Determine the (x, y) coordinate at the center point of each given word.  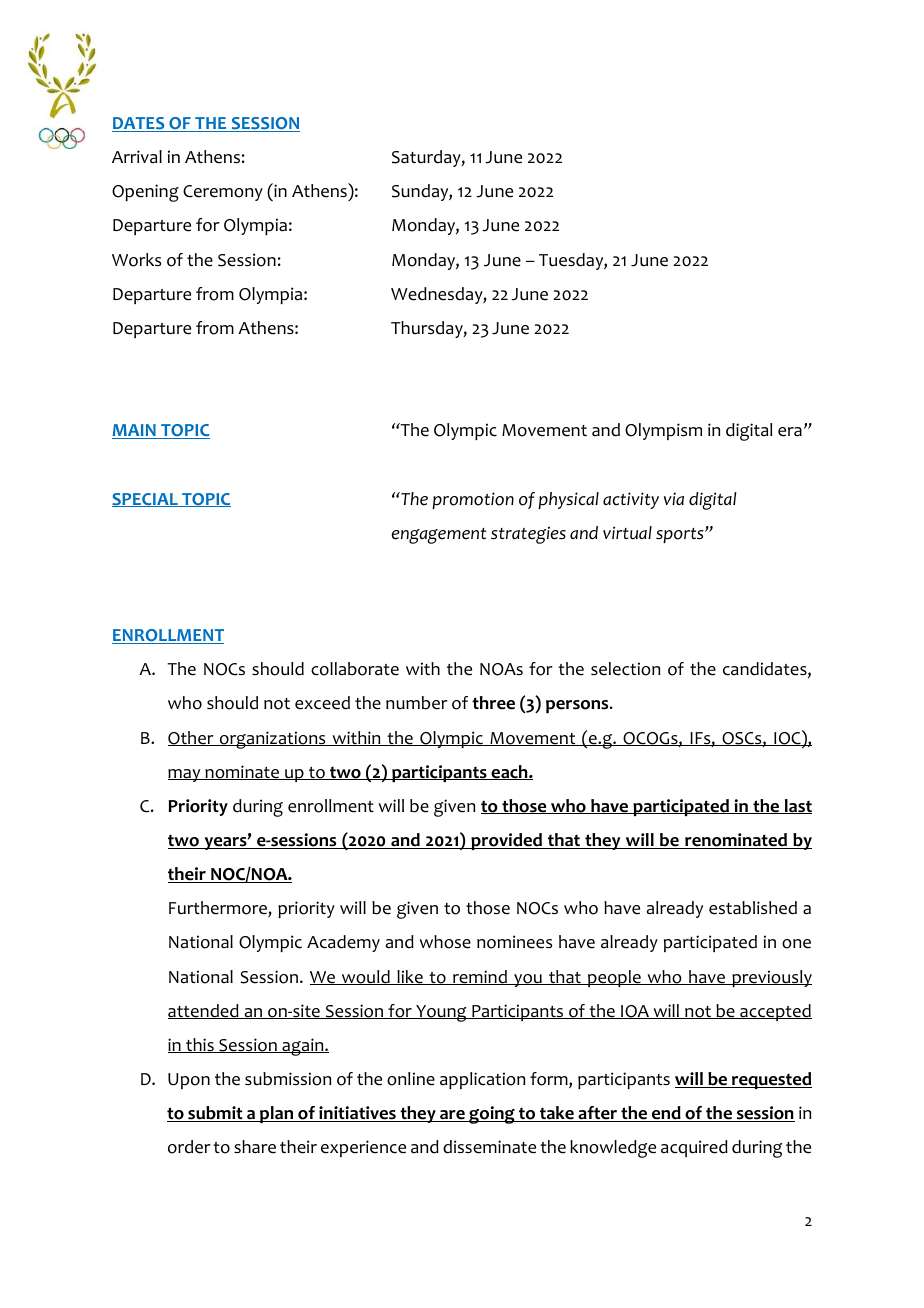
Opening (145, 193)
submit (215, 1114)
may (185, 775)
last (797, 806)
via (674, 498)
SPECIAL (146, 500)
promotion (473, 500)
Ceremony (223, 193)
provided (506, 841)
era (790, 432)
